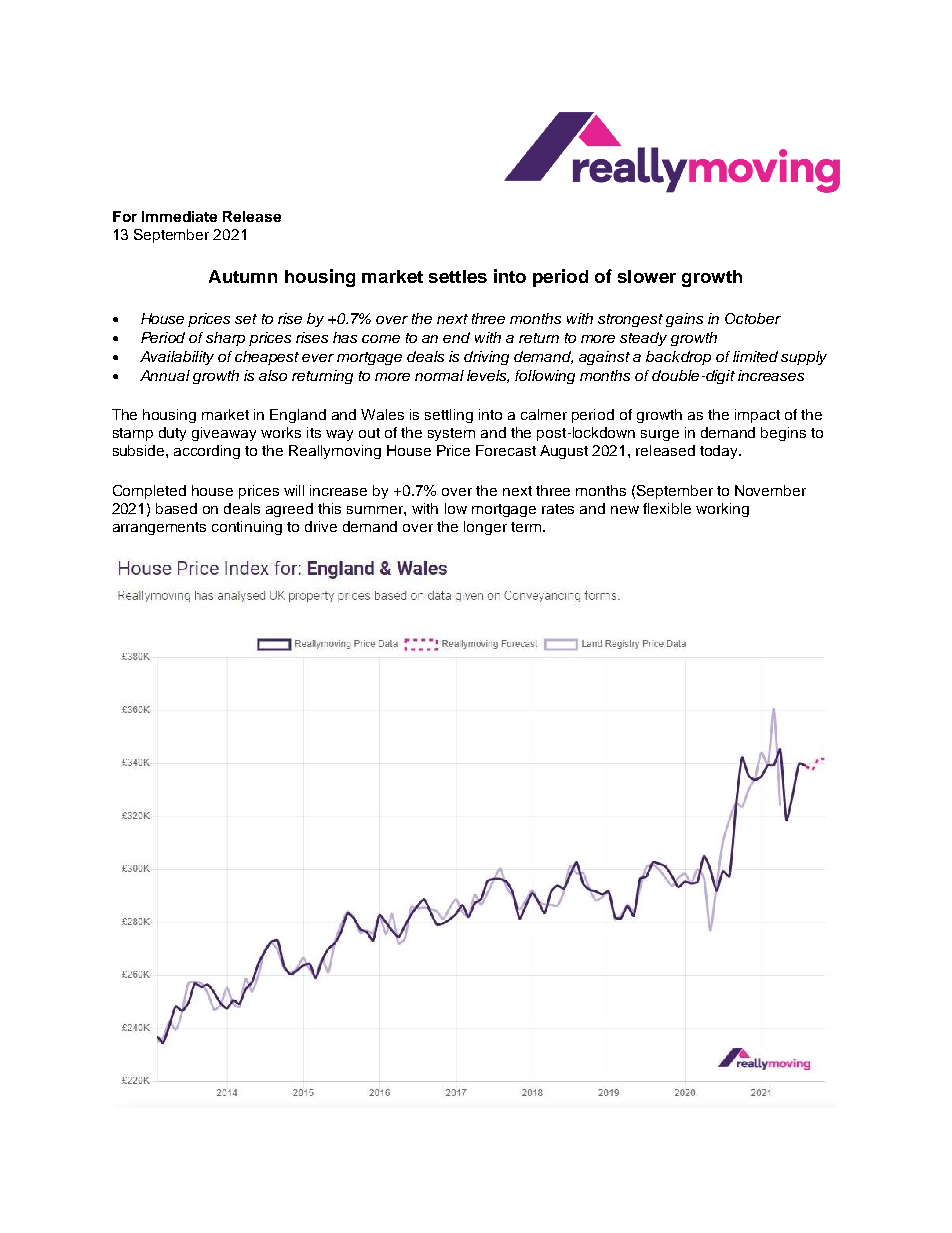  Describe the element at coordinates (165, 375) in the screenshot. I see `Annual` at that location.
